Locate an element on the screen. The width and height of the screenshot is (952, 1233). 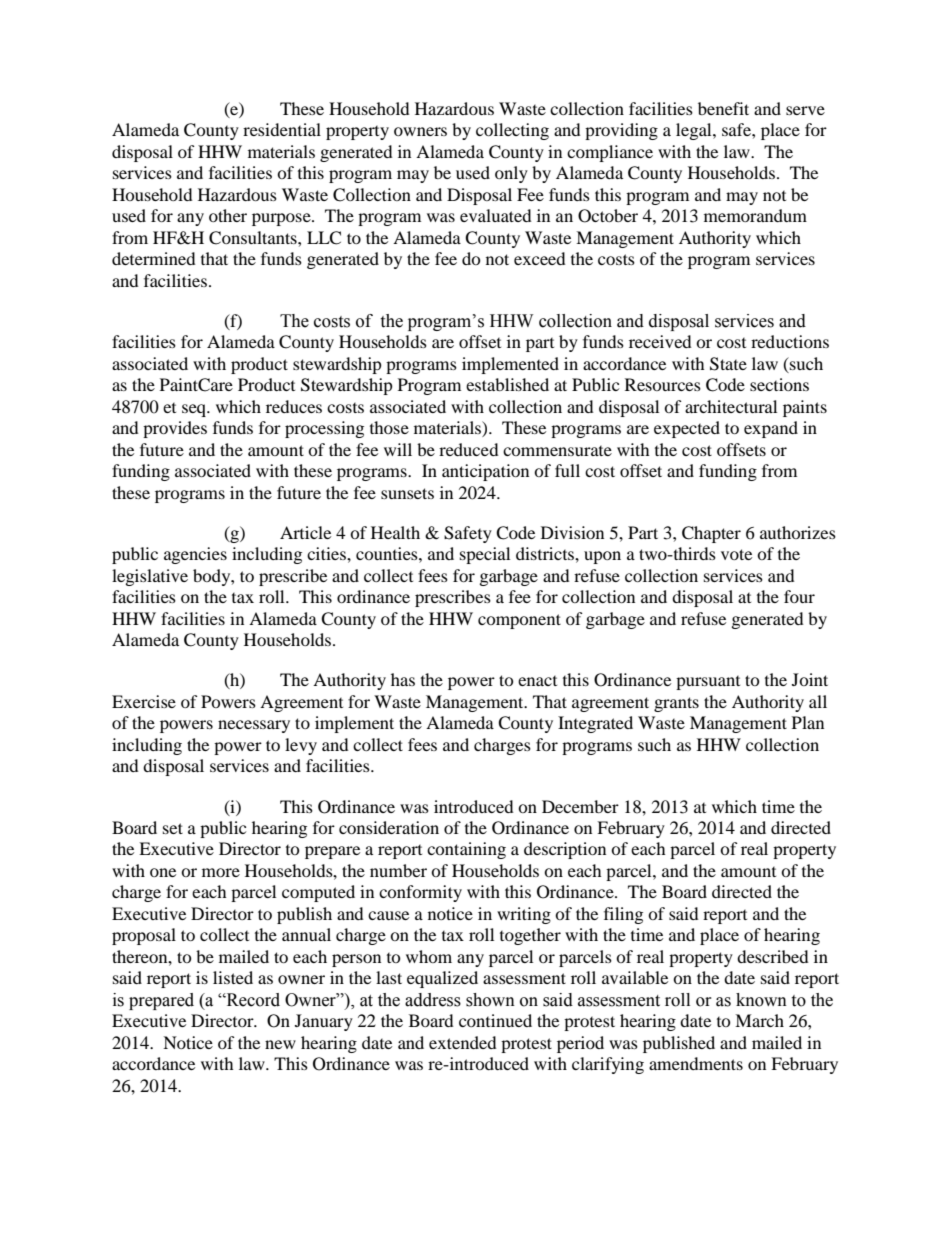
new is located at coordinates (280, 1044).
